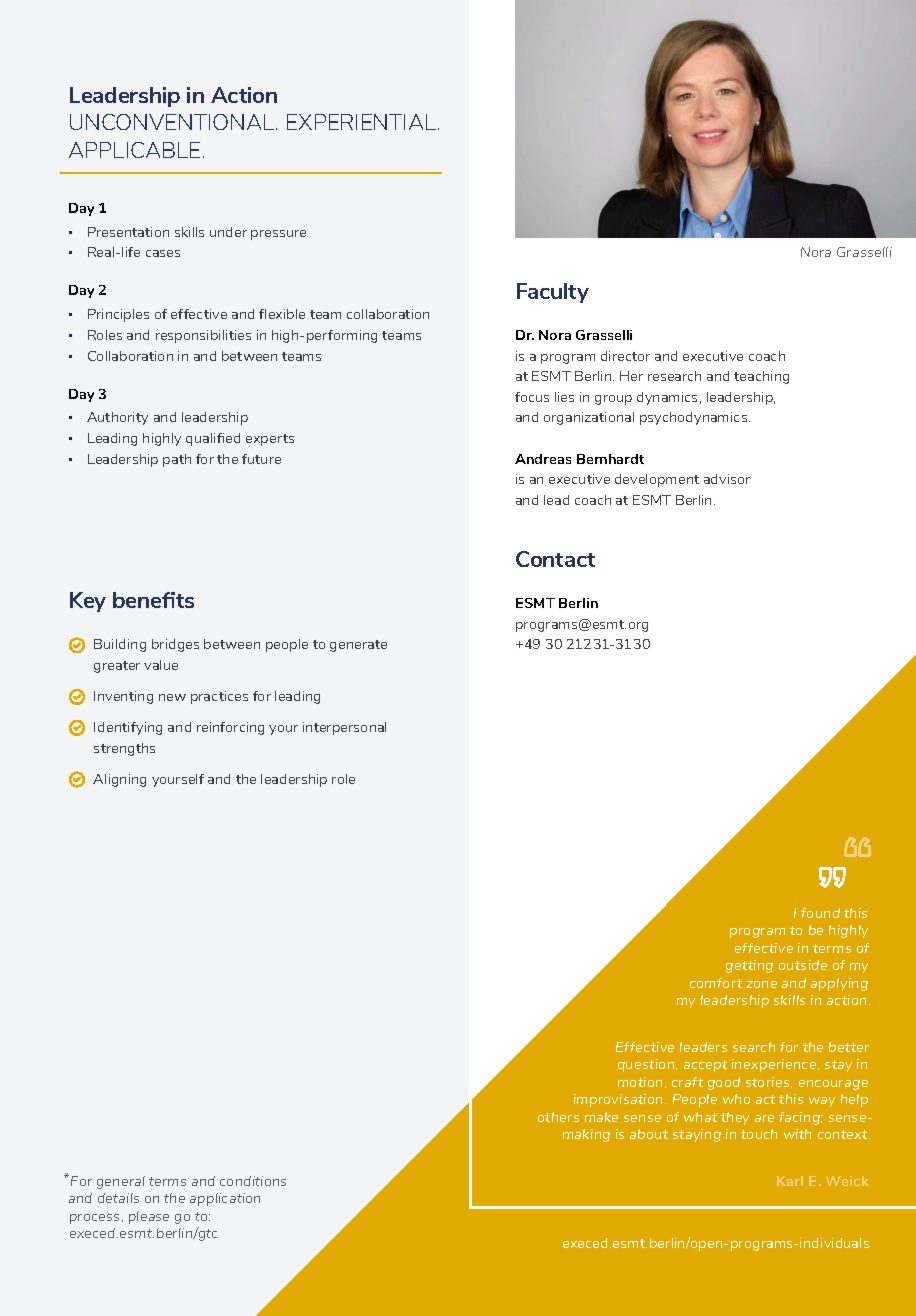  I want to click on Faculty, so click(553, 293).
